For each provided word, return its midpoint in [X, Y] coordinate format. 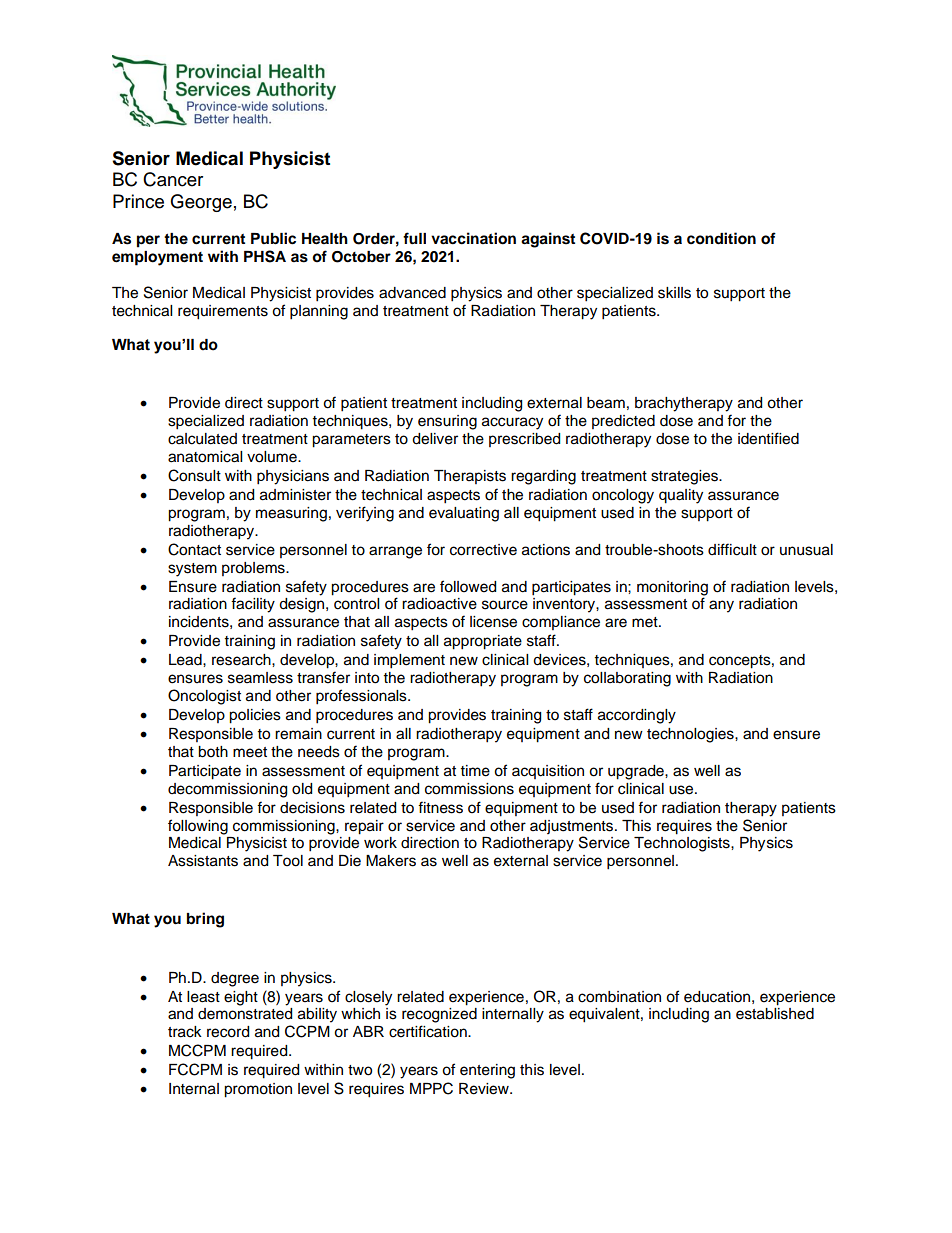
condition [721, 238]
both [213, 752]
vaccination [473, 238]
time [475, 771]
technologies [691, 735]
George [201, 203]
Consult [194, 475]
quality [681, 496]
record [228, 1032]
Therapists [470, 477]
